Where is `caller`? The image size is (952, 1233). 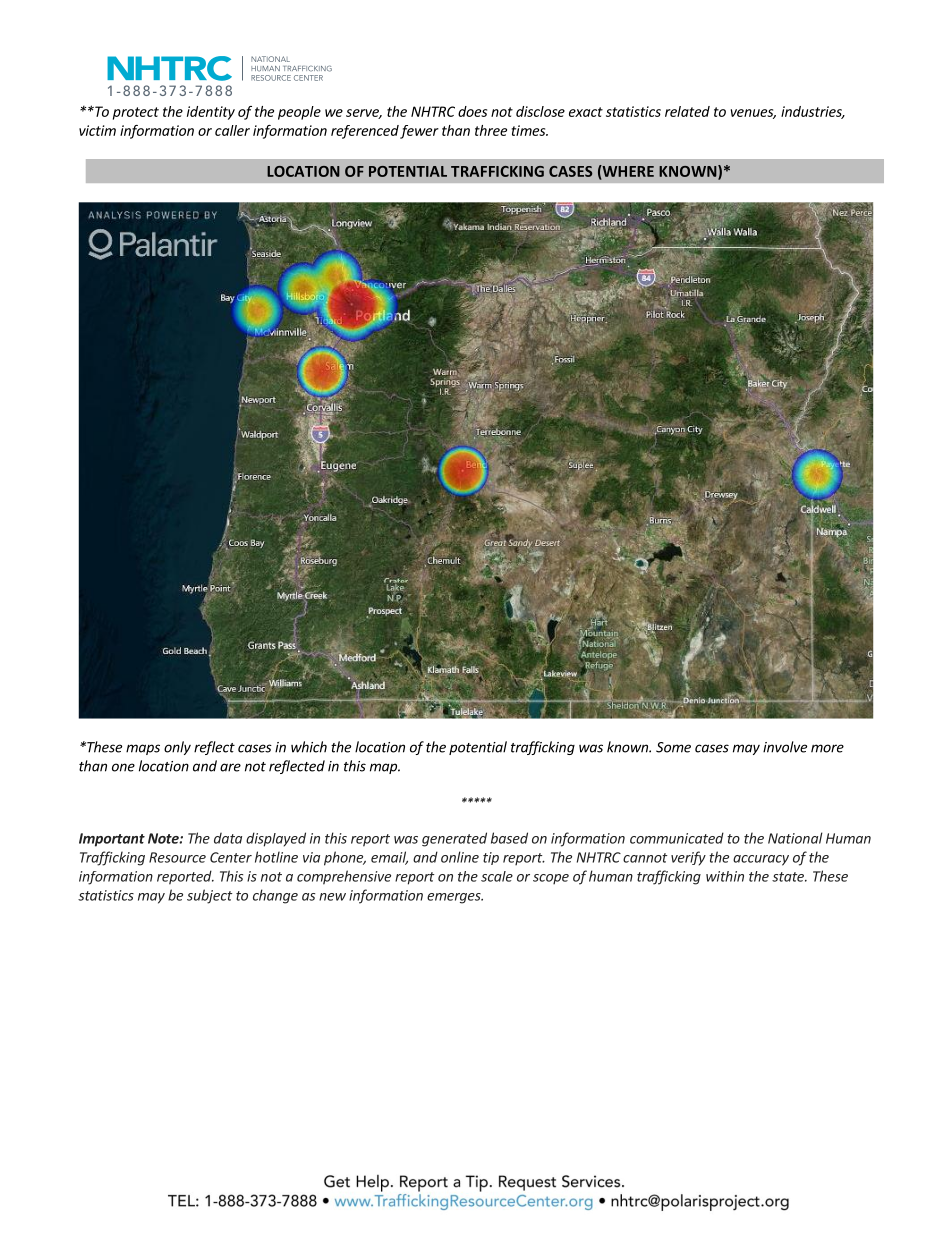 caller is located at coordinates (232, 130).
